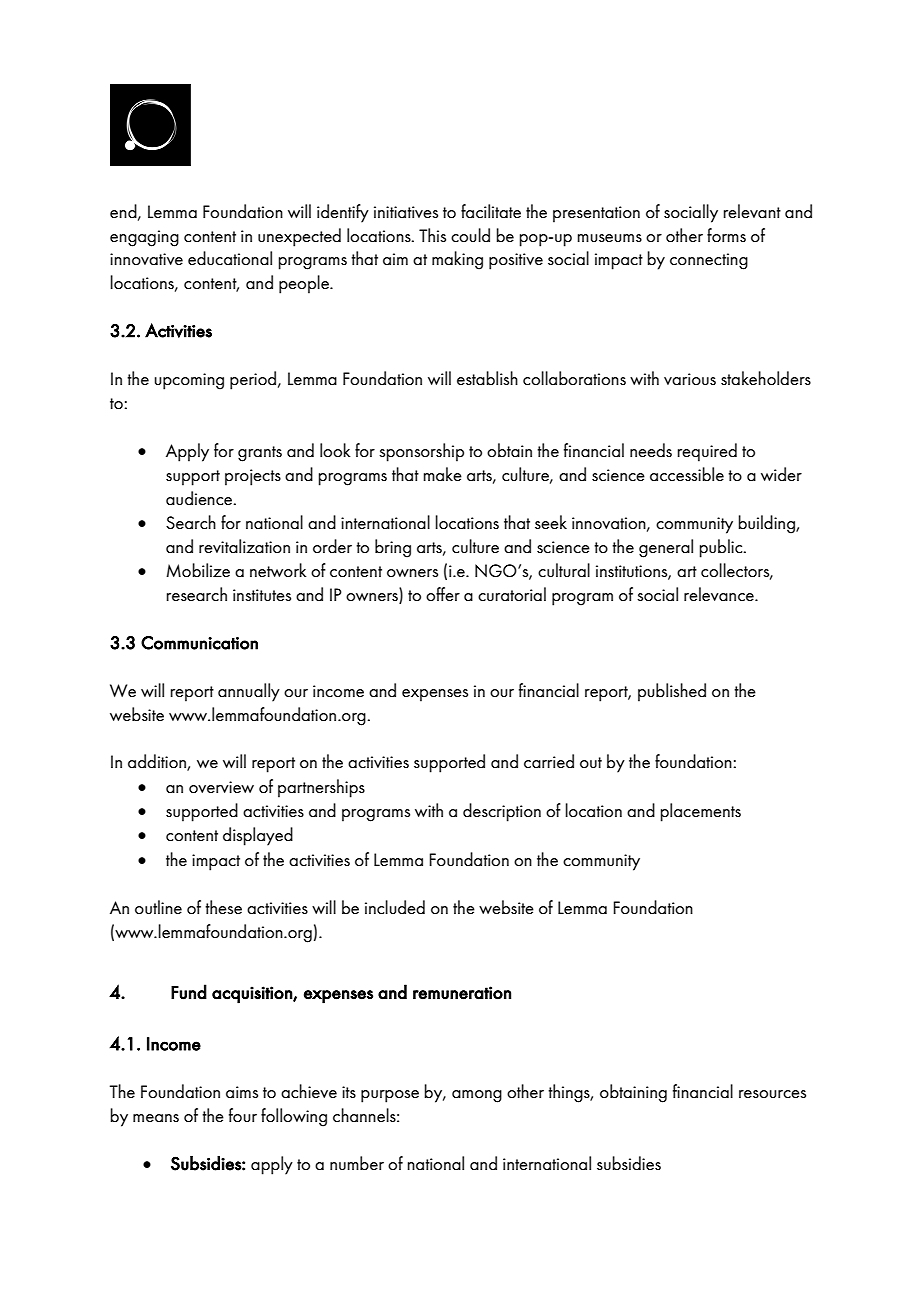 This screenshot has width=924, height=1308. Describe the element at coordinates (772, 1094) in the screenshot. I see `resources` at that location.
